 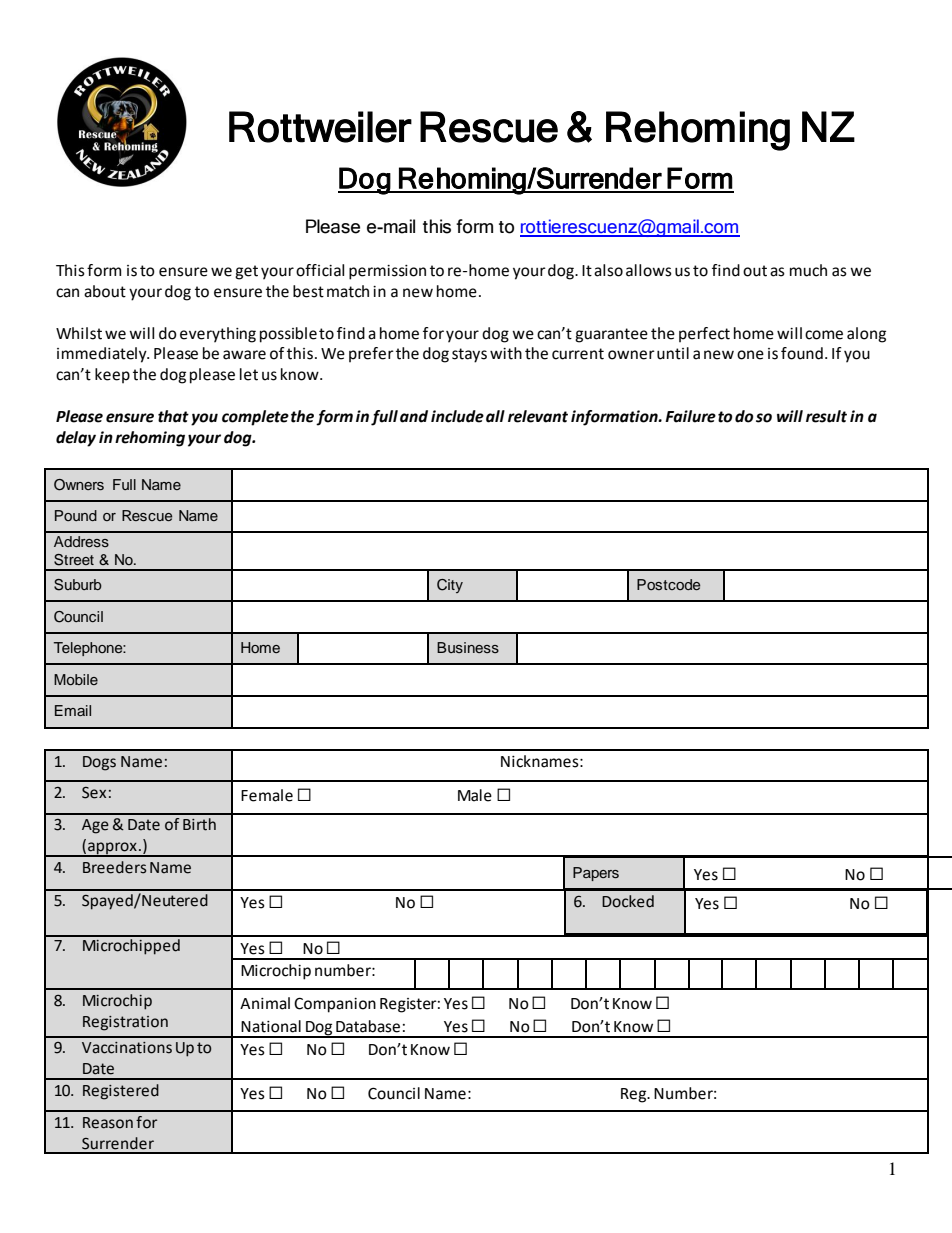 I want to click on include, so click(x=457, y=416).
